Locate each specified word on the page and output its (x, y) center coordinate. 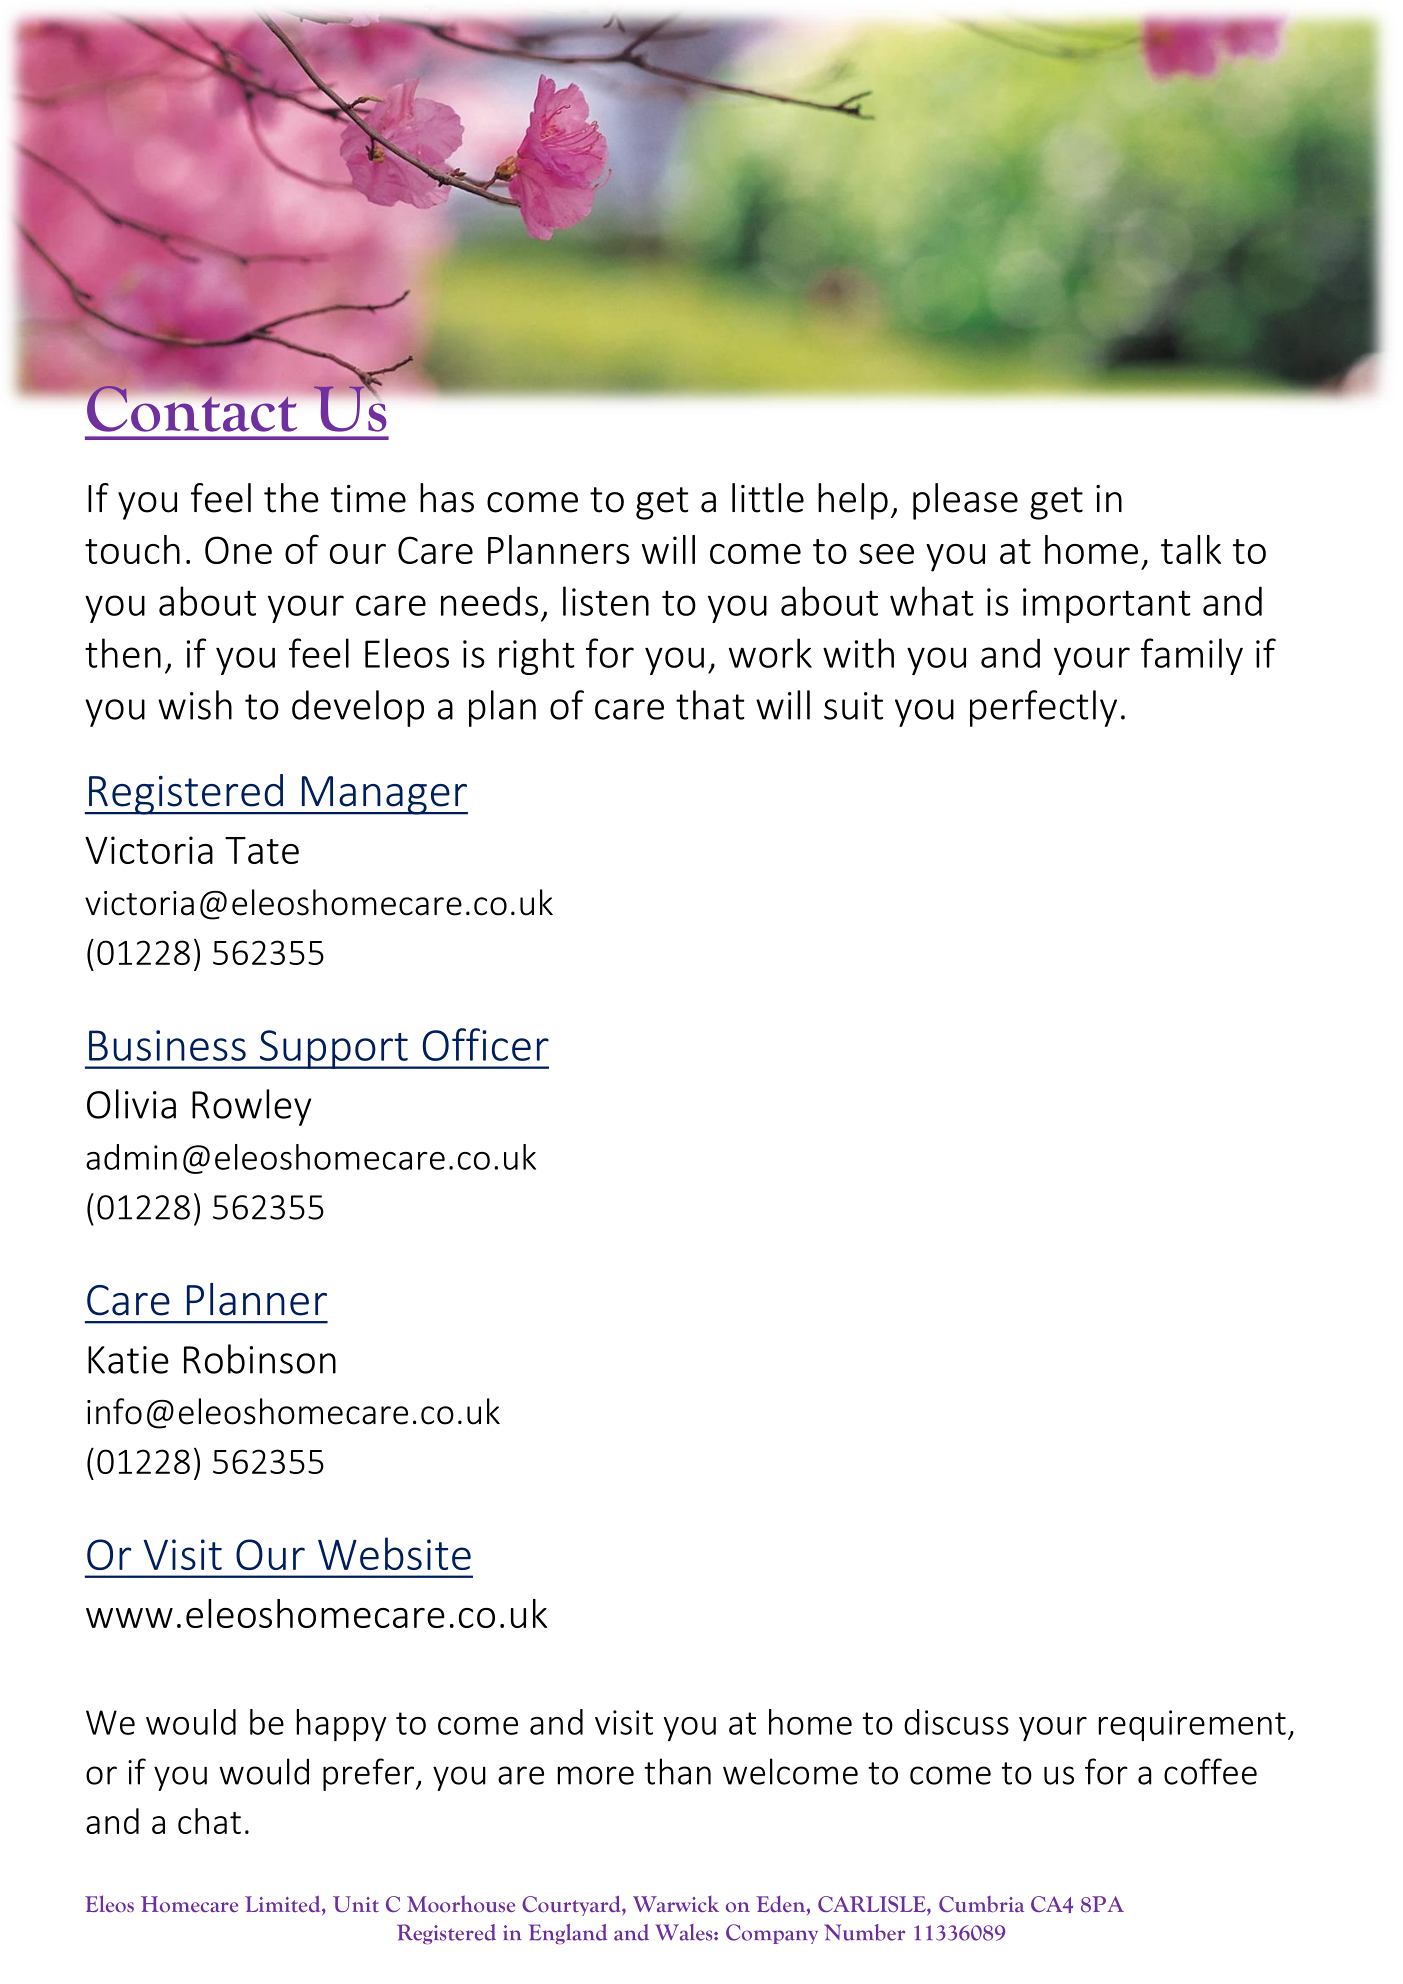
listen (606, 601)
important (1106, 605)
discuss (956, 1722)
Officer (486, 1044)
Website (394, 1553)
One (238, 550)
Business (167, 1045)
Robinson (260, 1359)
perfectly (1043, 708)
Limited (284, 1905)
